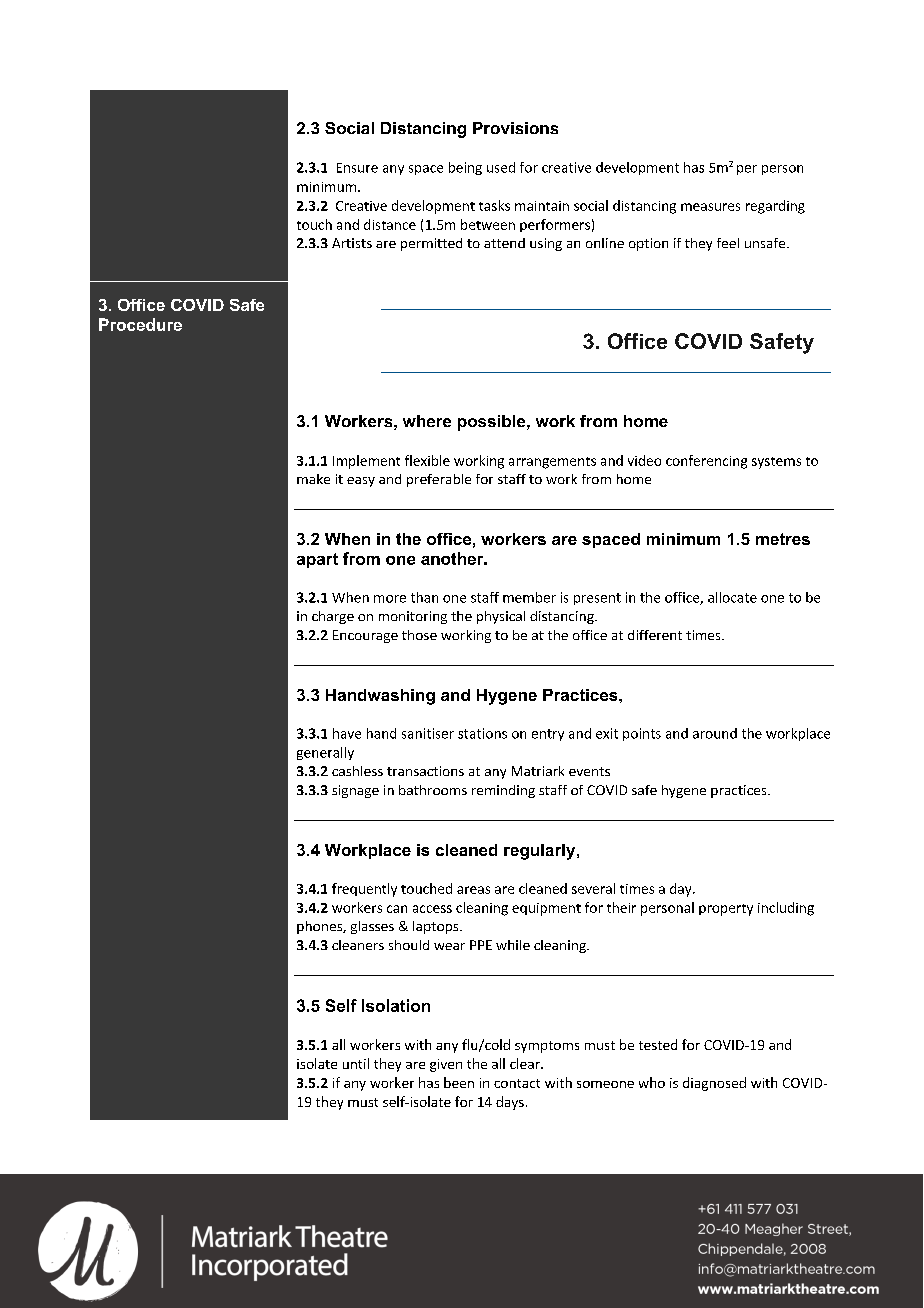  Describe the element at coordinates (710, 207) in the screenshot. I see `measures` at that location.
